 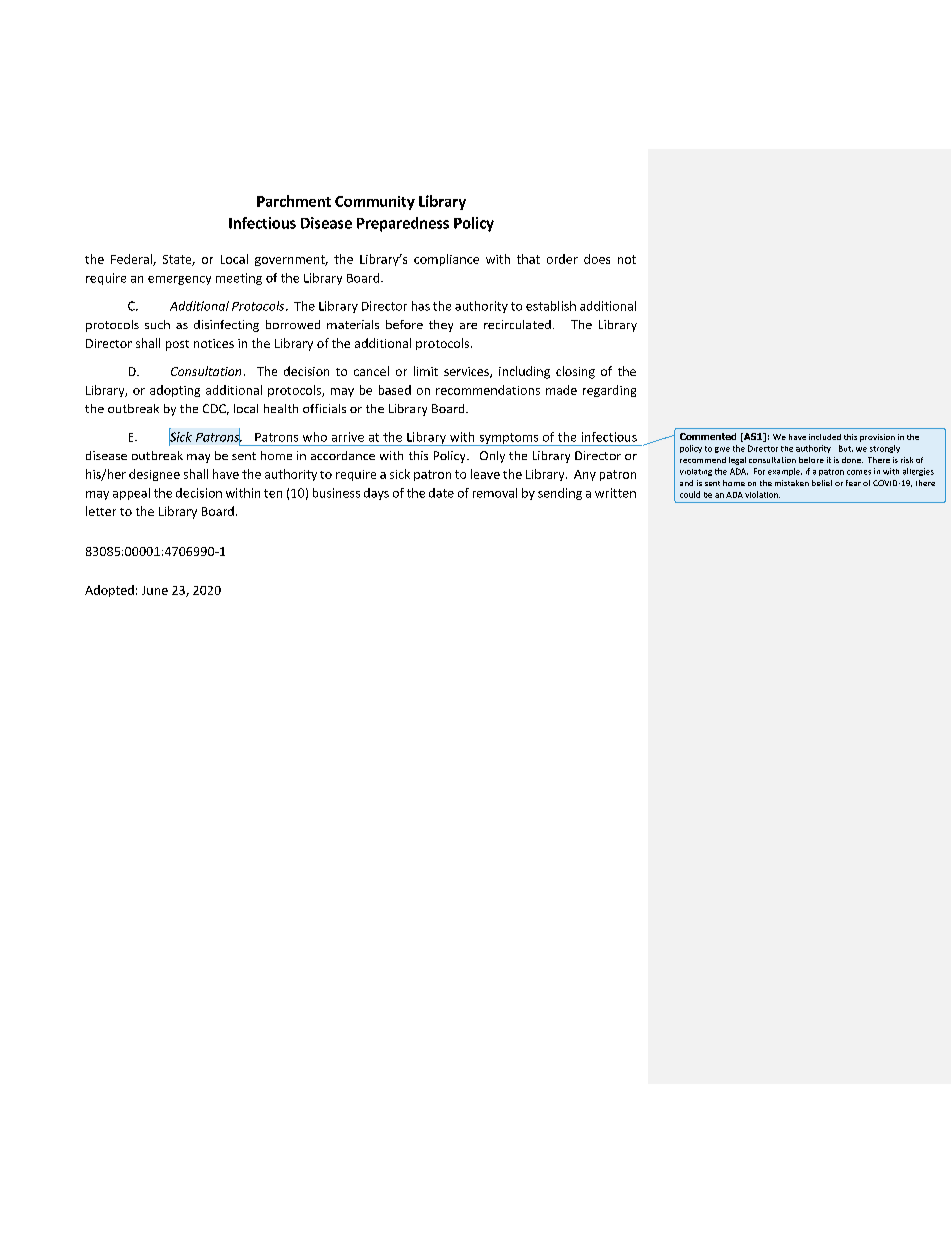 I want to click on Parchment, so click(x=294, y=201).
